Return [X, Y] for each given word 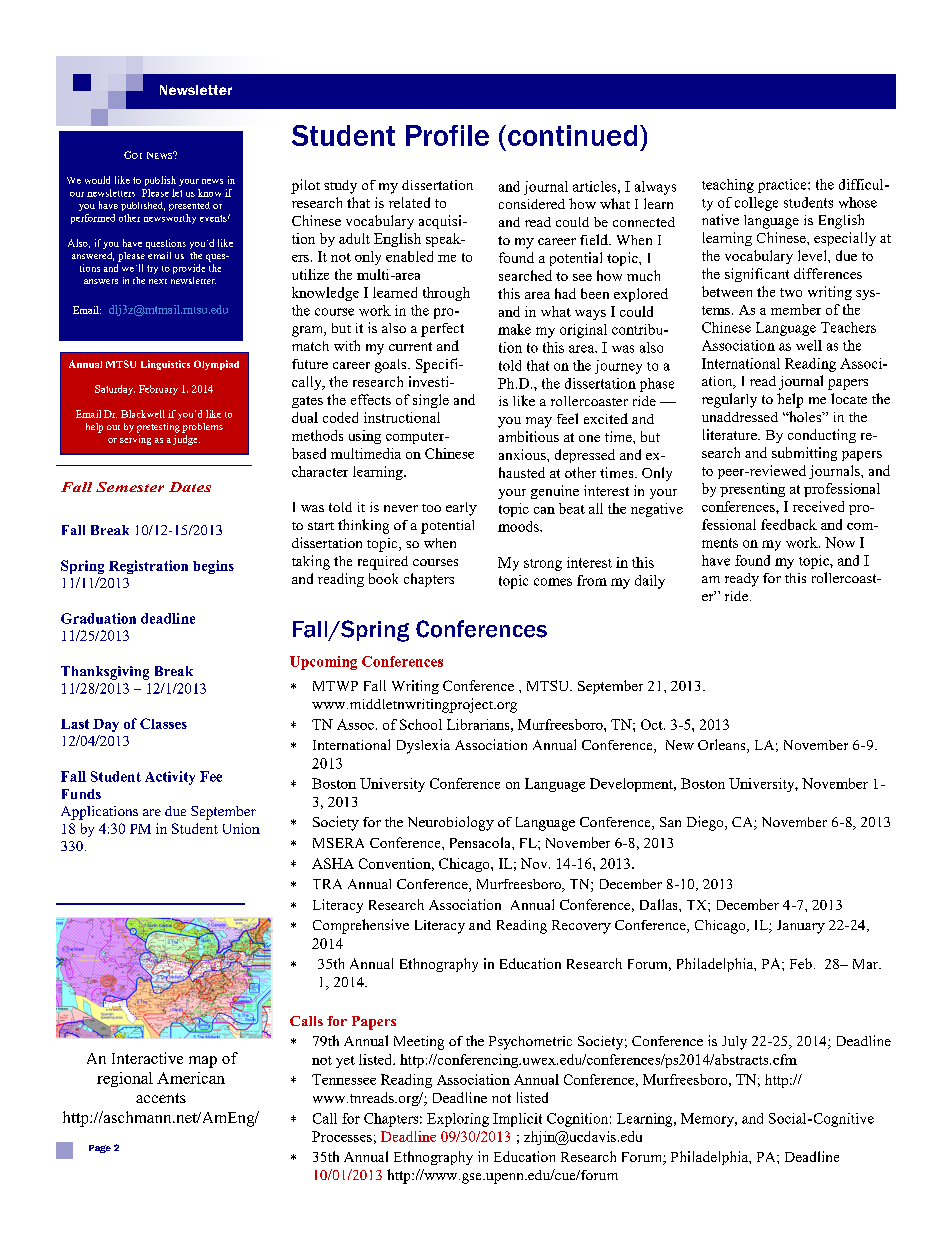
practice [783, 186]
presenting [752, 490]
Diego [706, 823]
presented [189, 206]
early [461, 509]
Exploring [458, 1120]
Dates [190, 487]
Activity [170, 778]
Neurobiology [451, 823]
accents [161, 1098]
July [734, 1043]
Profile [447, 135]
